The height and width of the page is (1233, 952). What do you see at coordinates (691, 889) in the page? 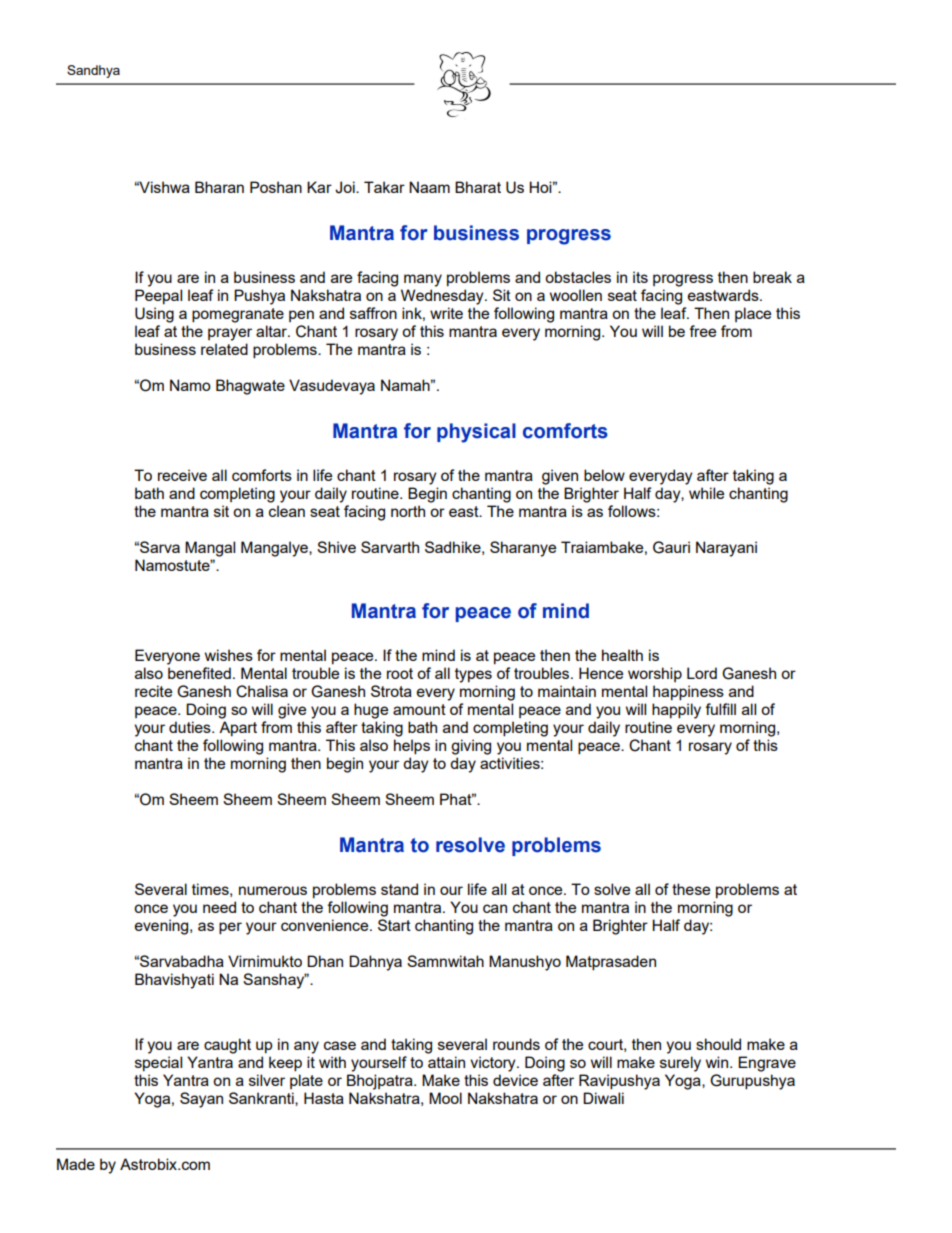
I see `these` at bounding box center [691, 889].
